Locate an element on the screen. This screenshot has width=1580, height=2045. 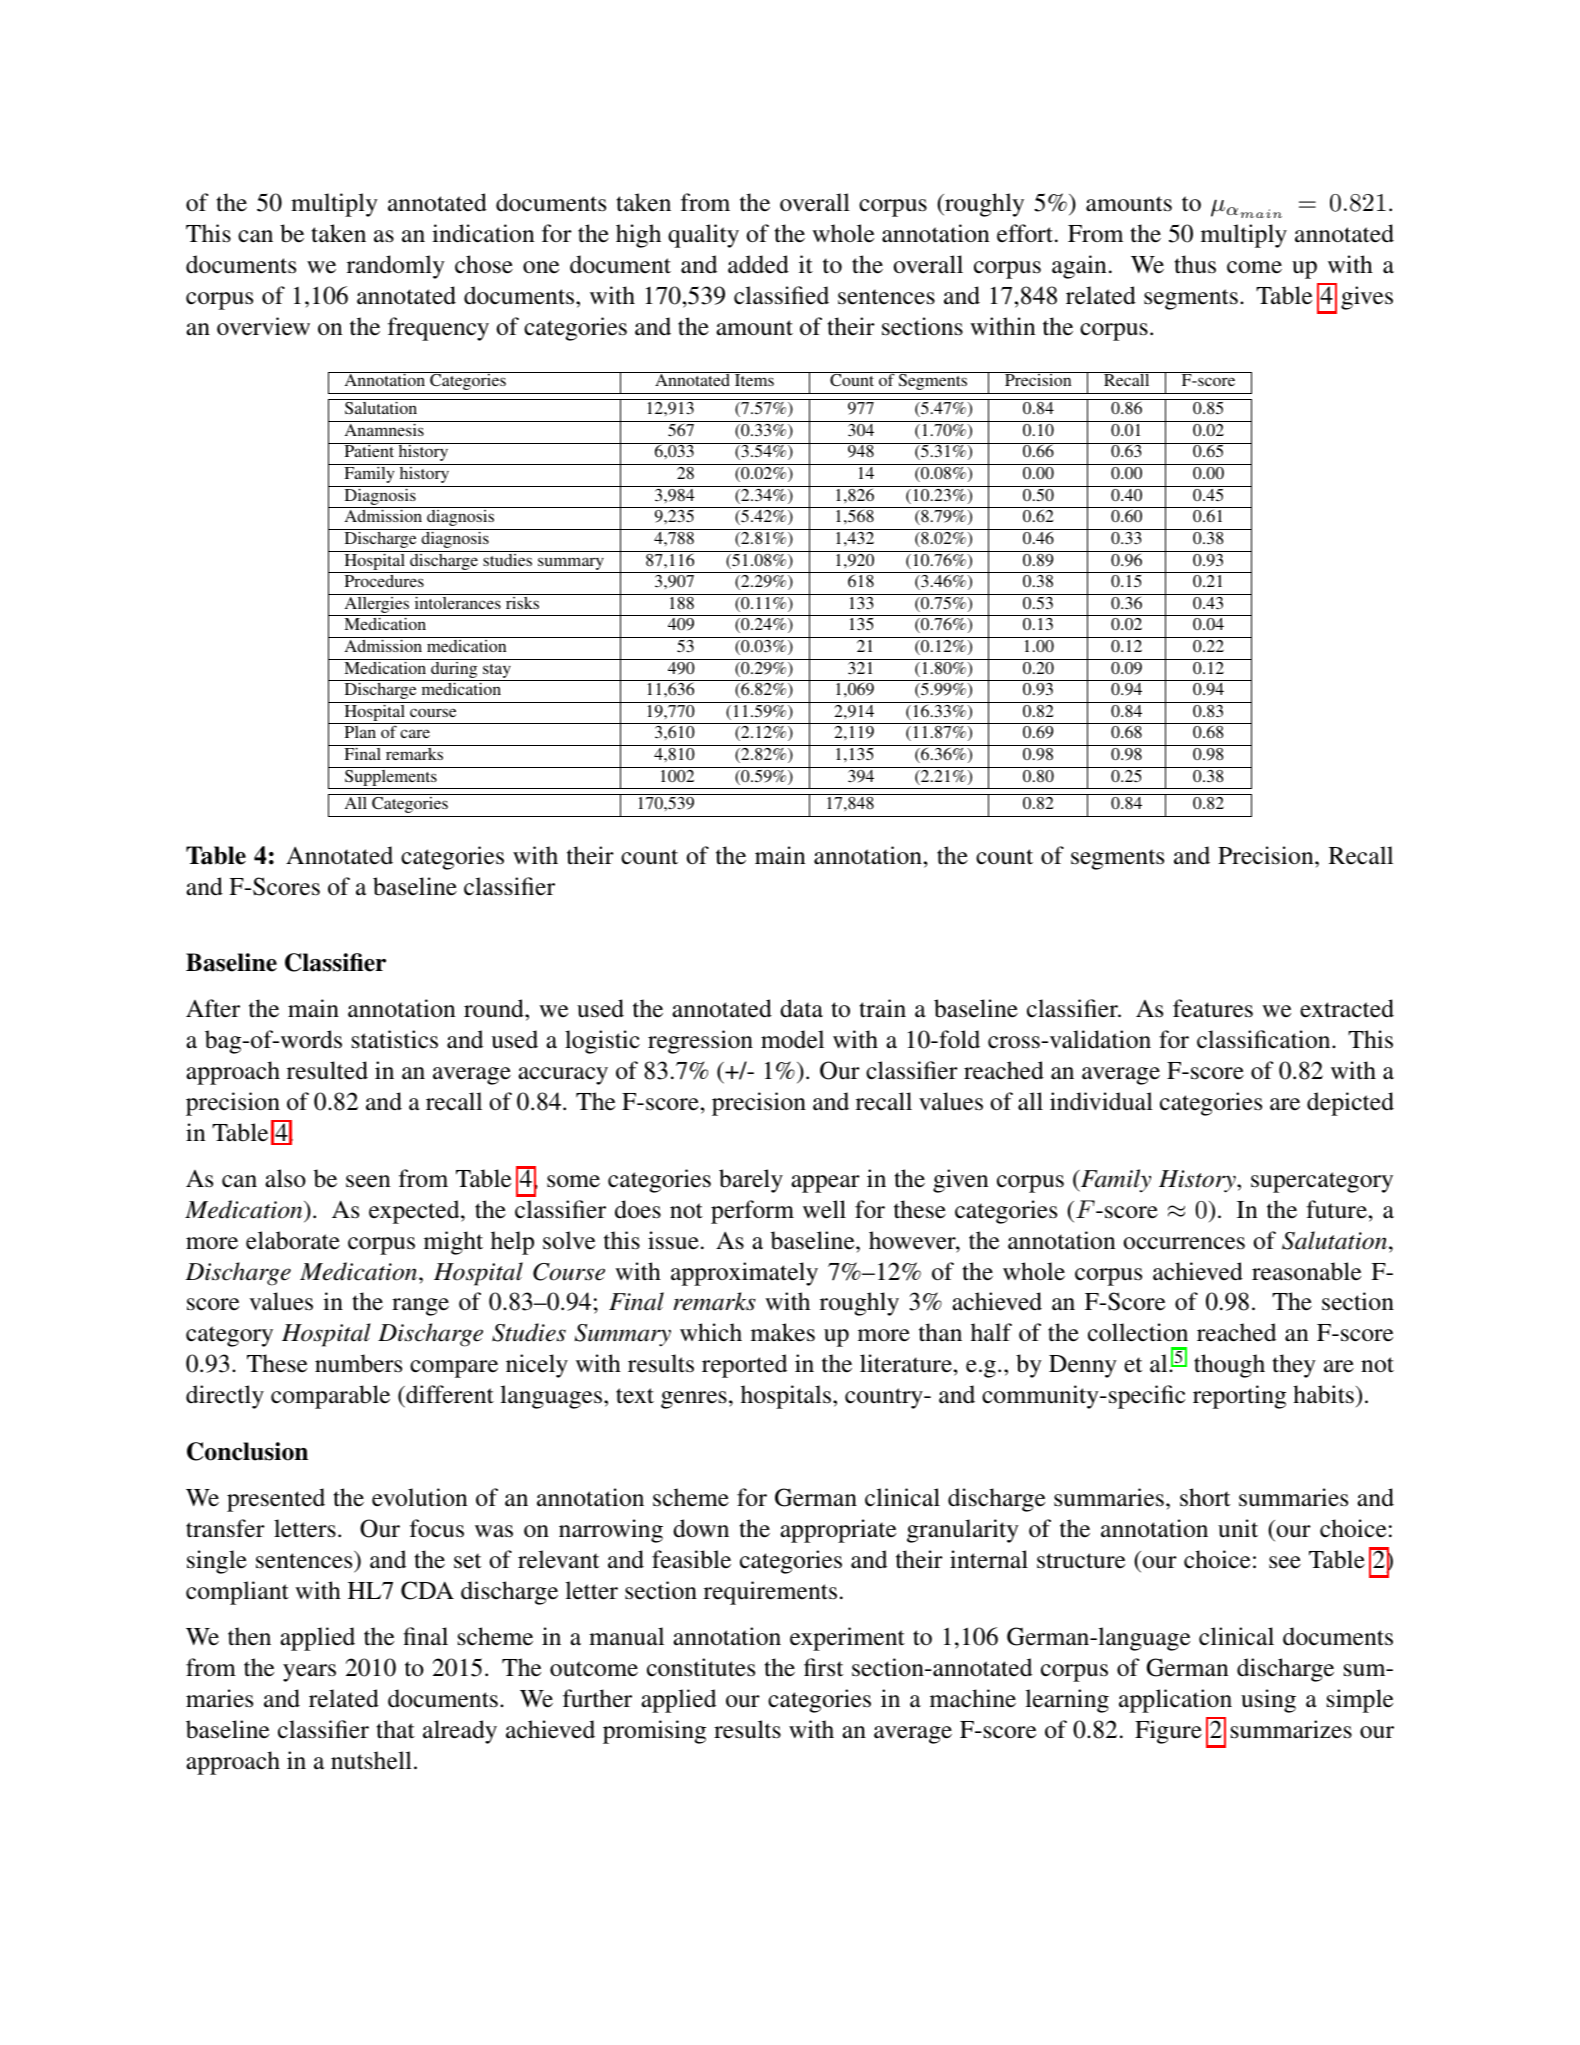
data is located at coordinates (801, 1008).
